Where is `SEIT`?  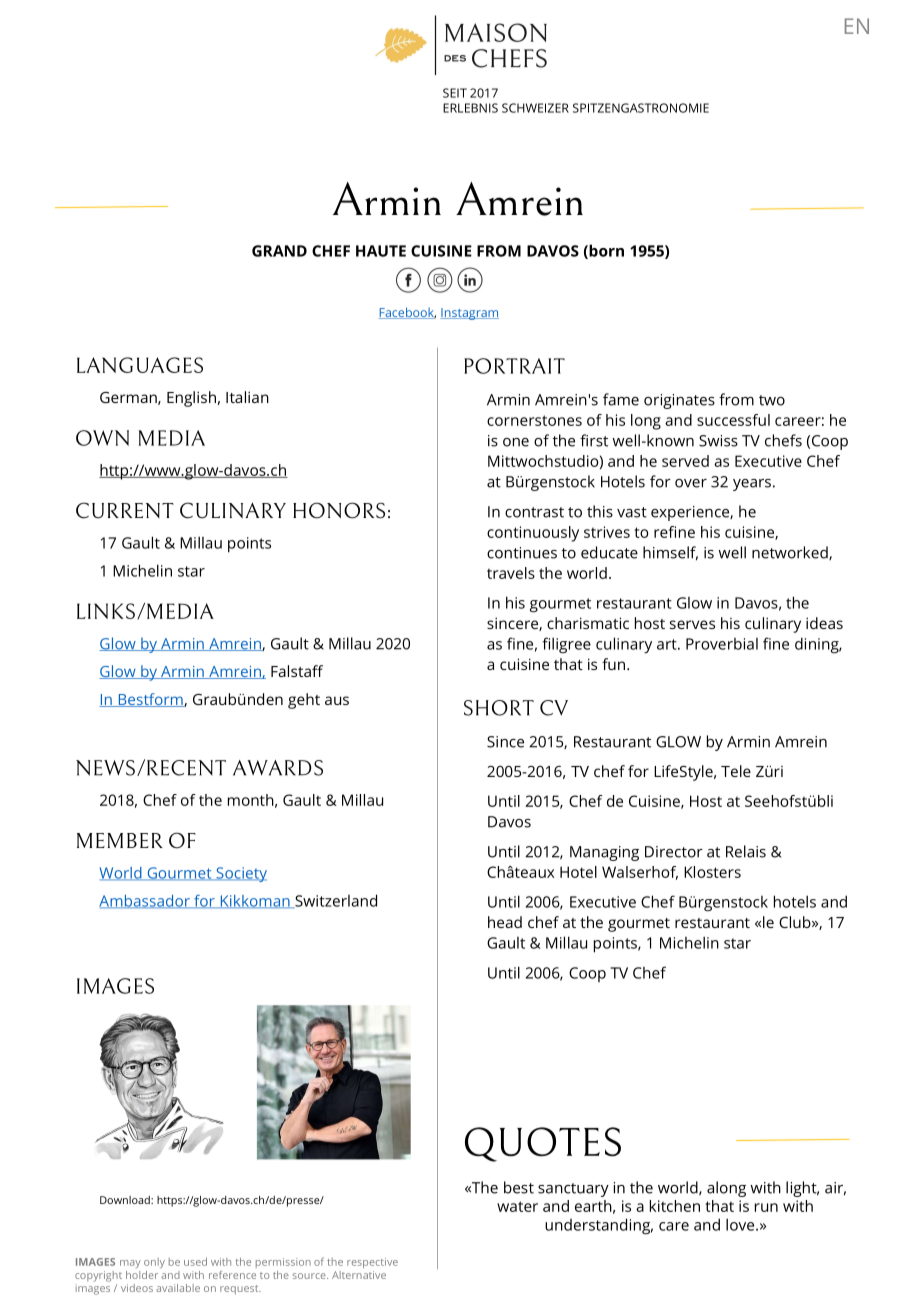 SEIT is located at coordinates (455, 93).
